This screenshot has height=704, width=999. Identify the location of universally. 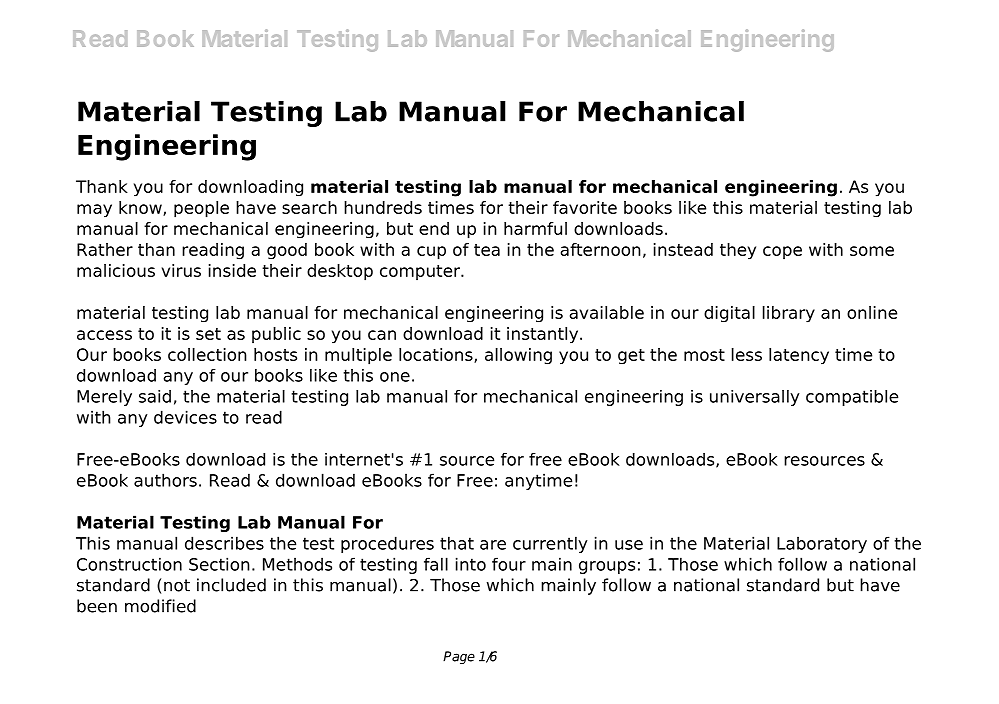
(755, 398).
